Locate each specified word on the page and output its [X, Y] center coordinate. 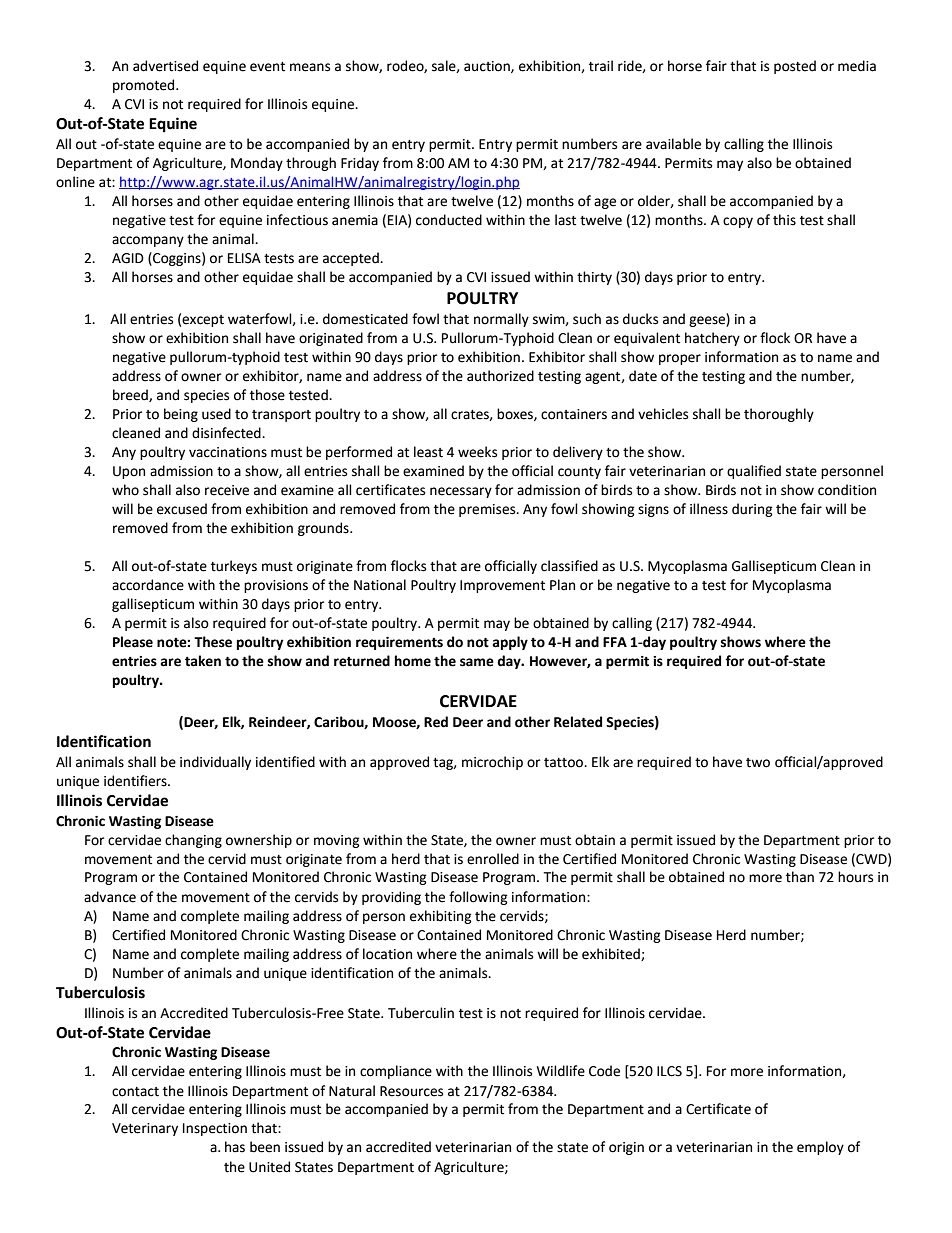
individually [215, 763]
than [800, 877]
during [752, 510]
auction [488, 67]
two [758, 763]
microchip [492, 763]
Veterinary [145, 1129]
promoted [145, 86]
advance [110, 897]
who [125, 490]
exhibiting [441, 917]
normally [501, 320]
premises [488, 510]
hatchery [712, 339]
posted [795, 67]
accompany [148, 241]
